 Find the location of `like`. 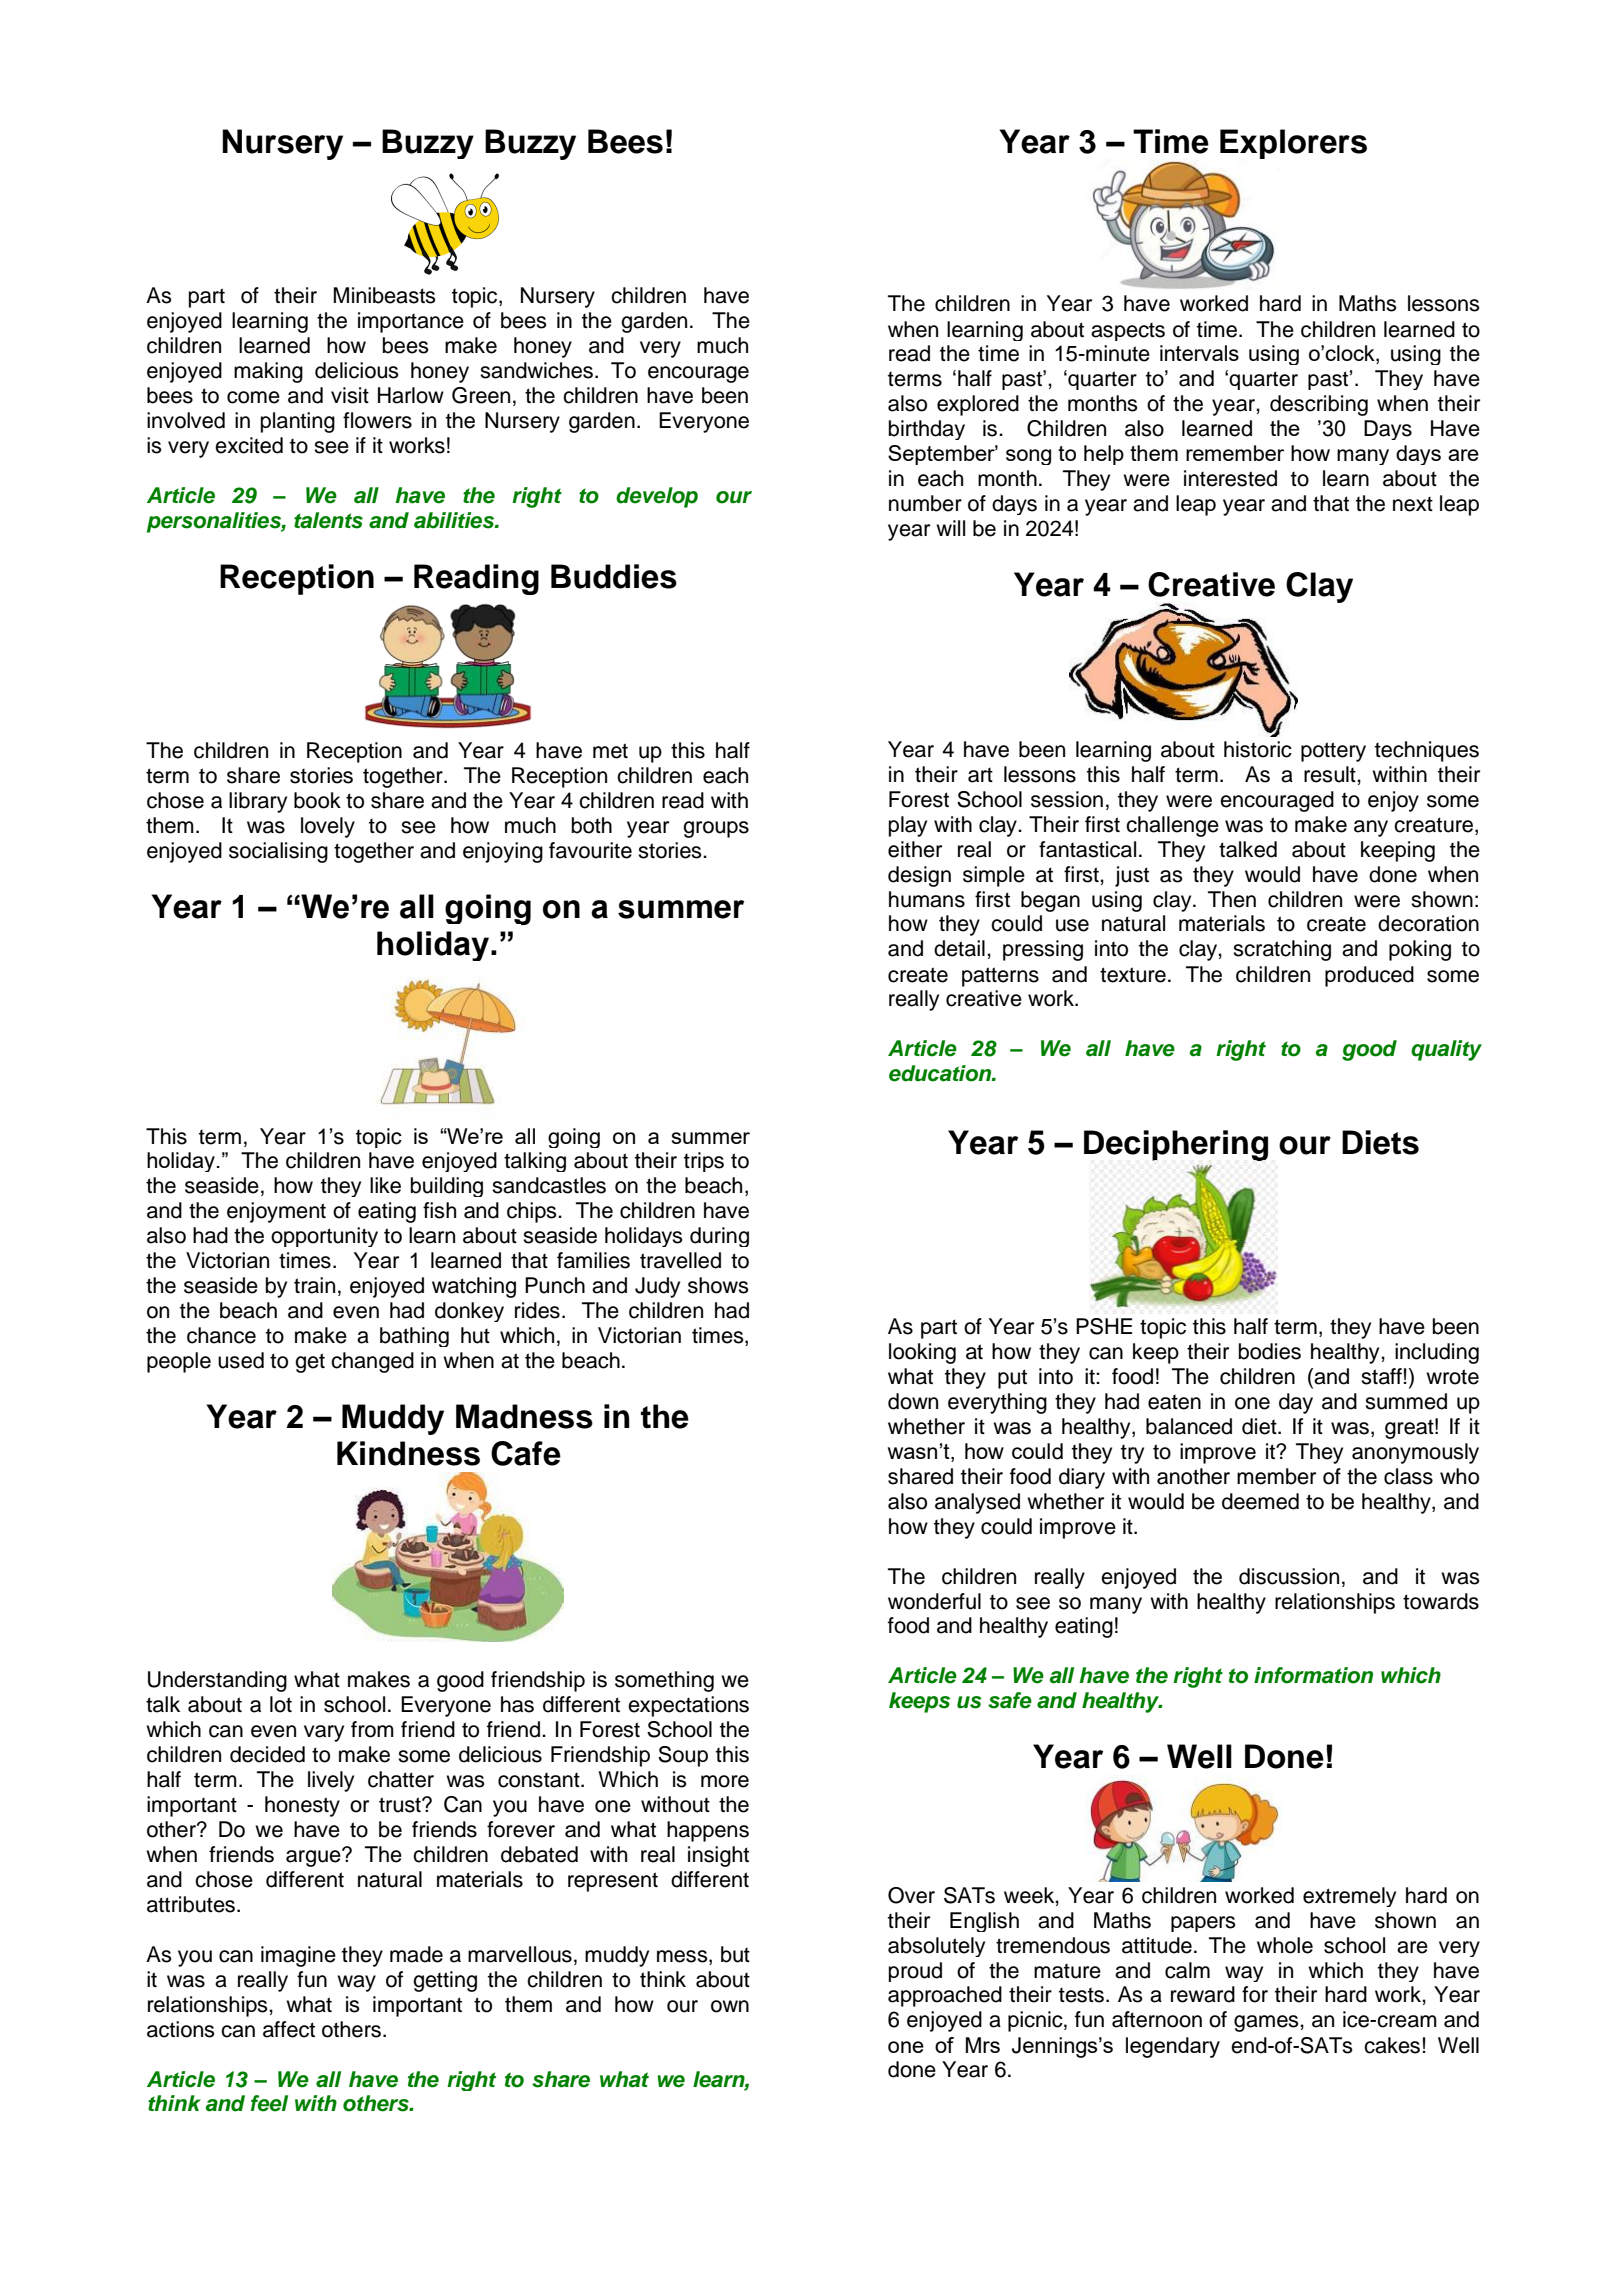

like is located at coordinates (385, 1185).
